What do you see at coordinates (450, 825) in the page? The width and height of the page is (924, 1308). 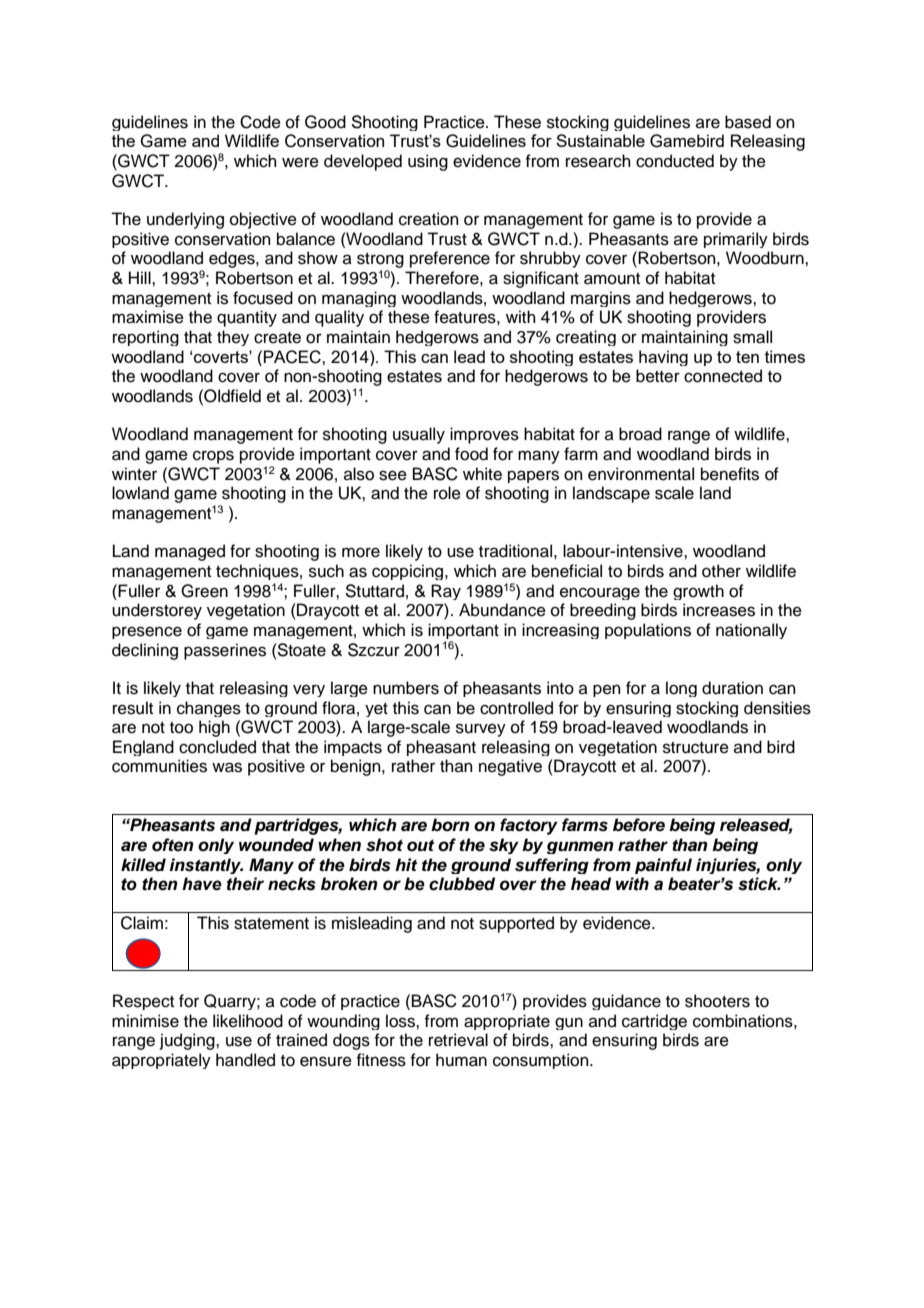 I see `born` at bounding box center [450, 825].
